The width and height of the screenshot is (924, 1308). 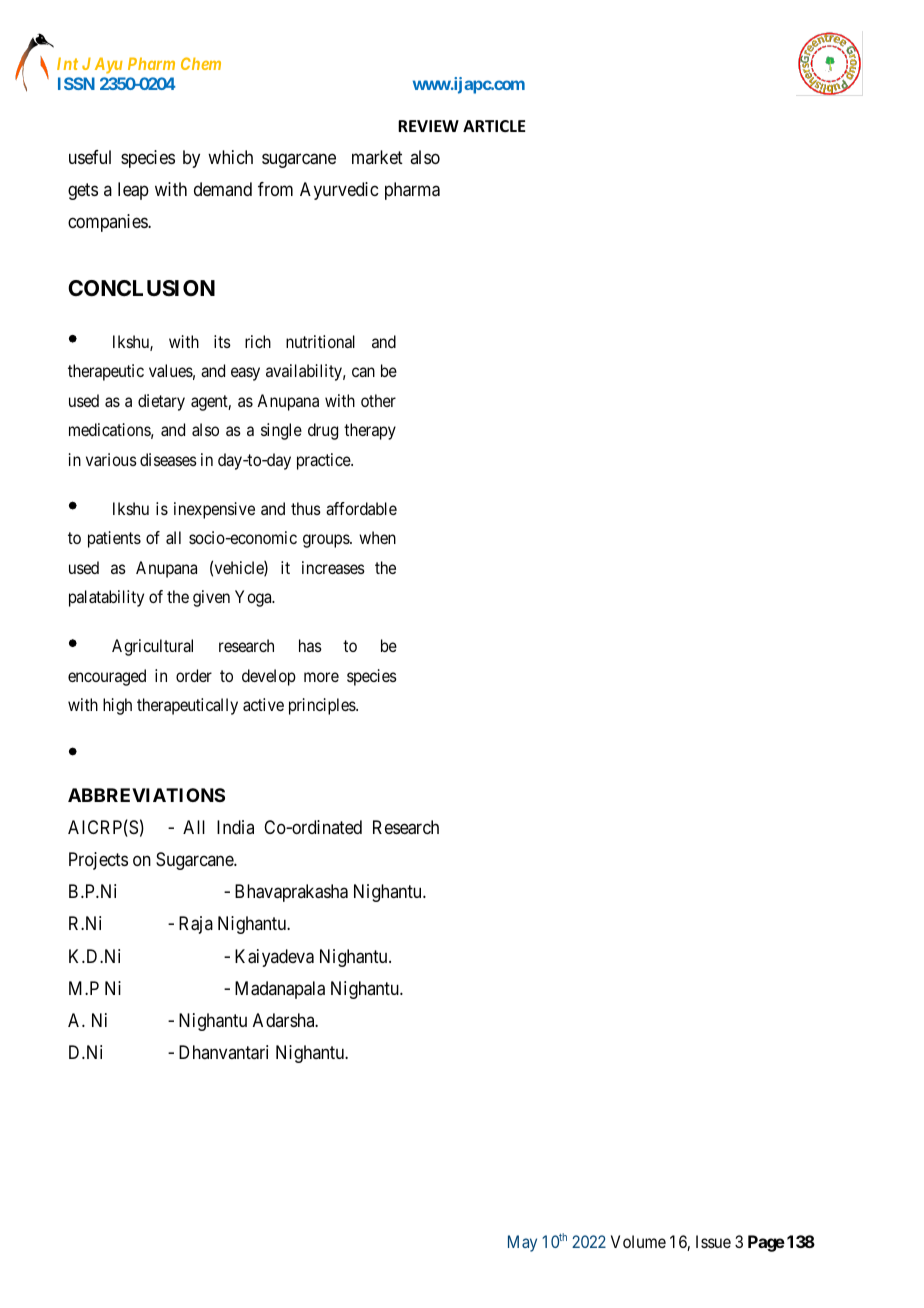 What do you see at coordinates (522, 1243) in the screenshot?
I see `May` at bounding box center [522, 1243].
